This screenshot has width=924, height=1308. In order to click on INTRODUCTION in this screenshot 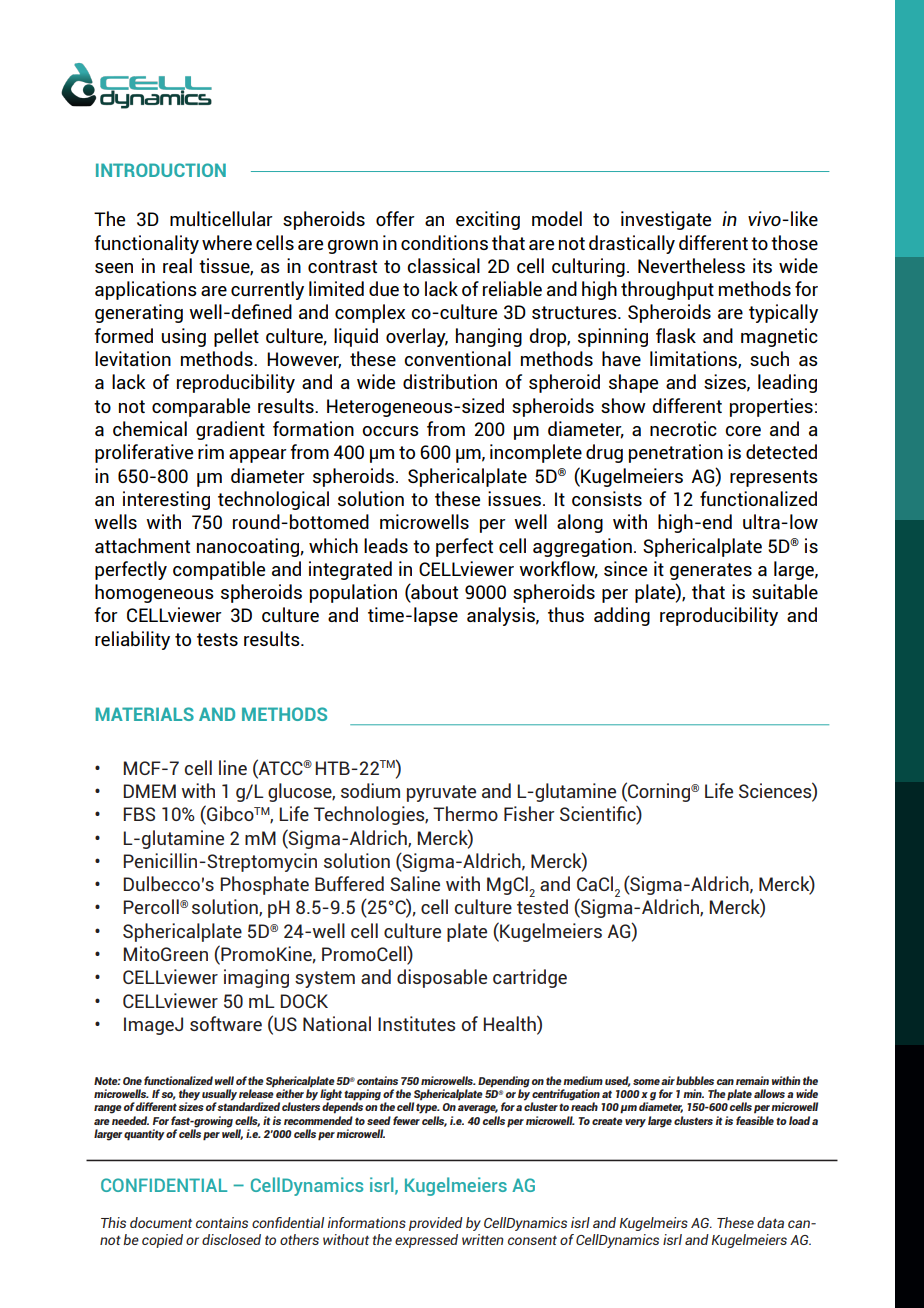, I will do `click(161, 170)`.
